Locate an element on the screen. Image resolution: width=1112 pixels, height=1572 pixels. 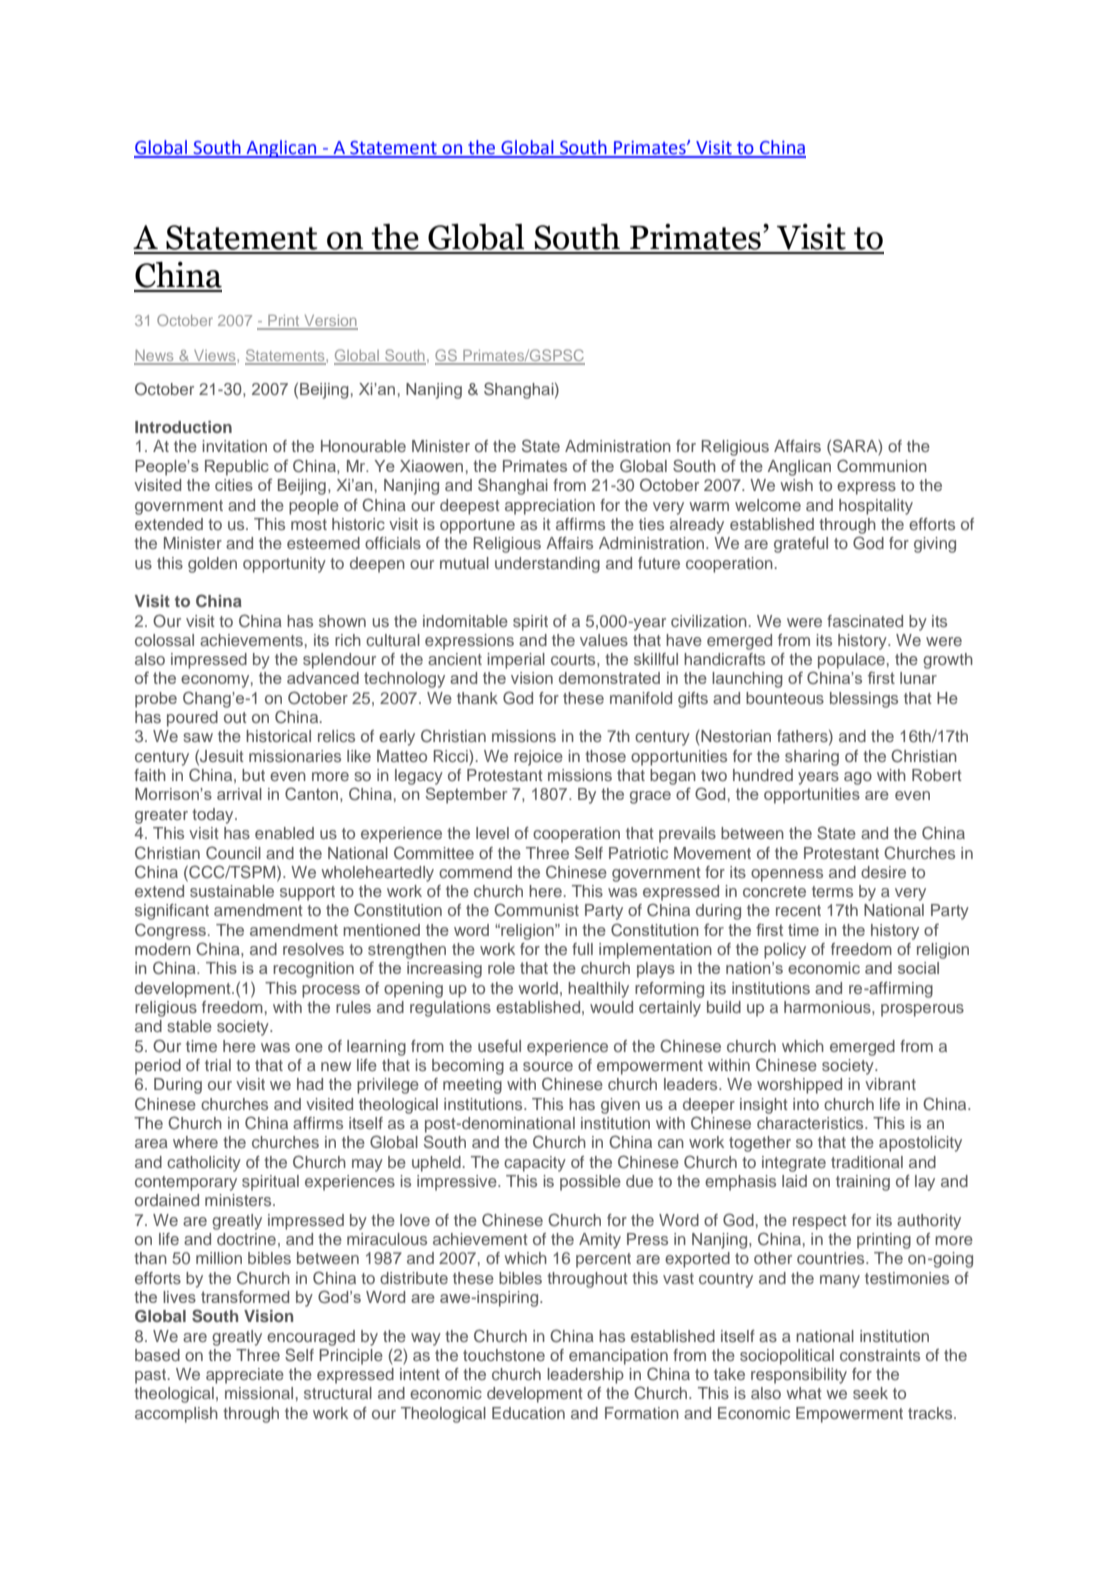
Education is located at coordinates (528, 1413).
